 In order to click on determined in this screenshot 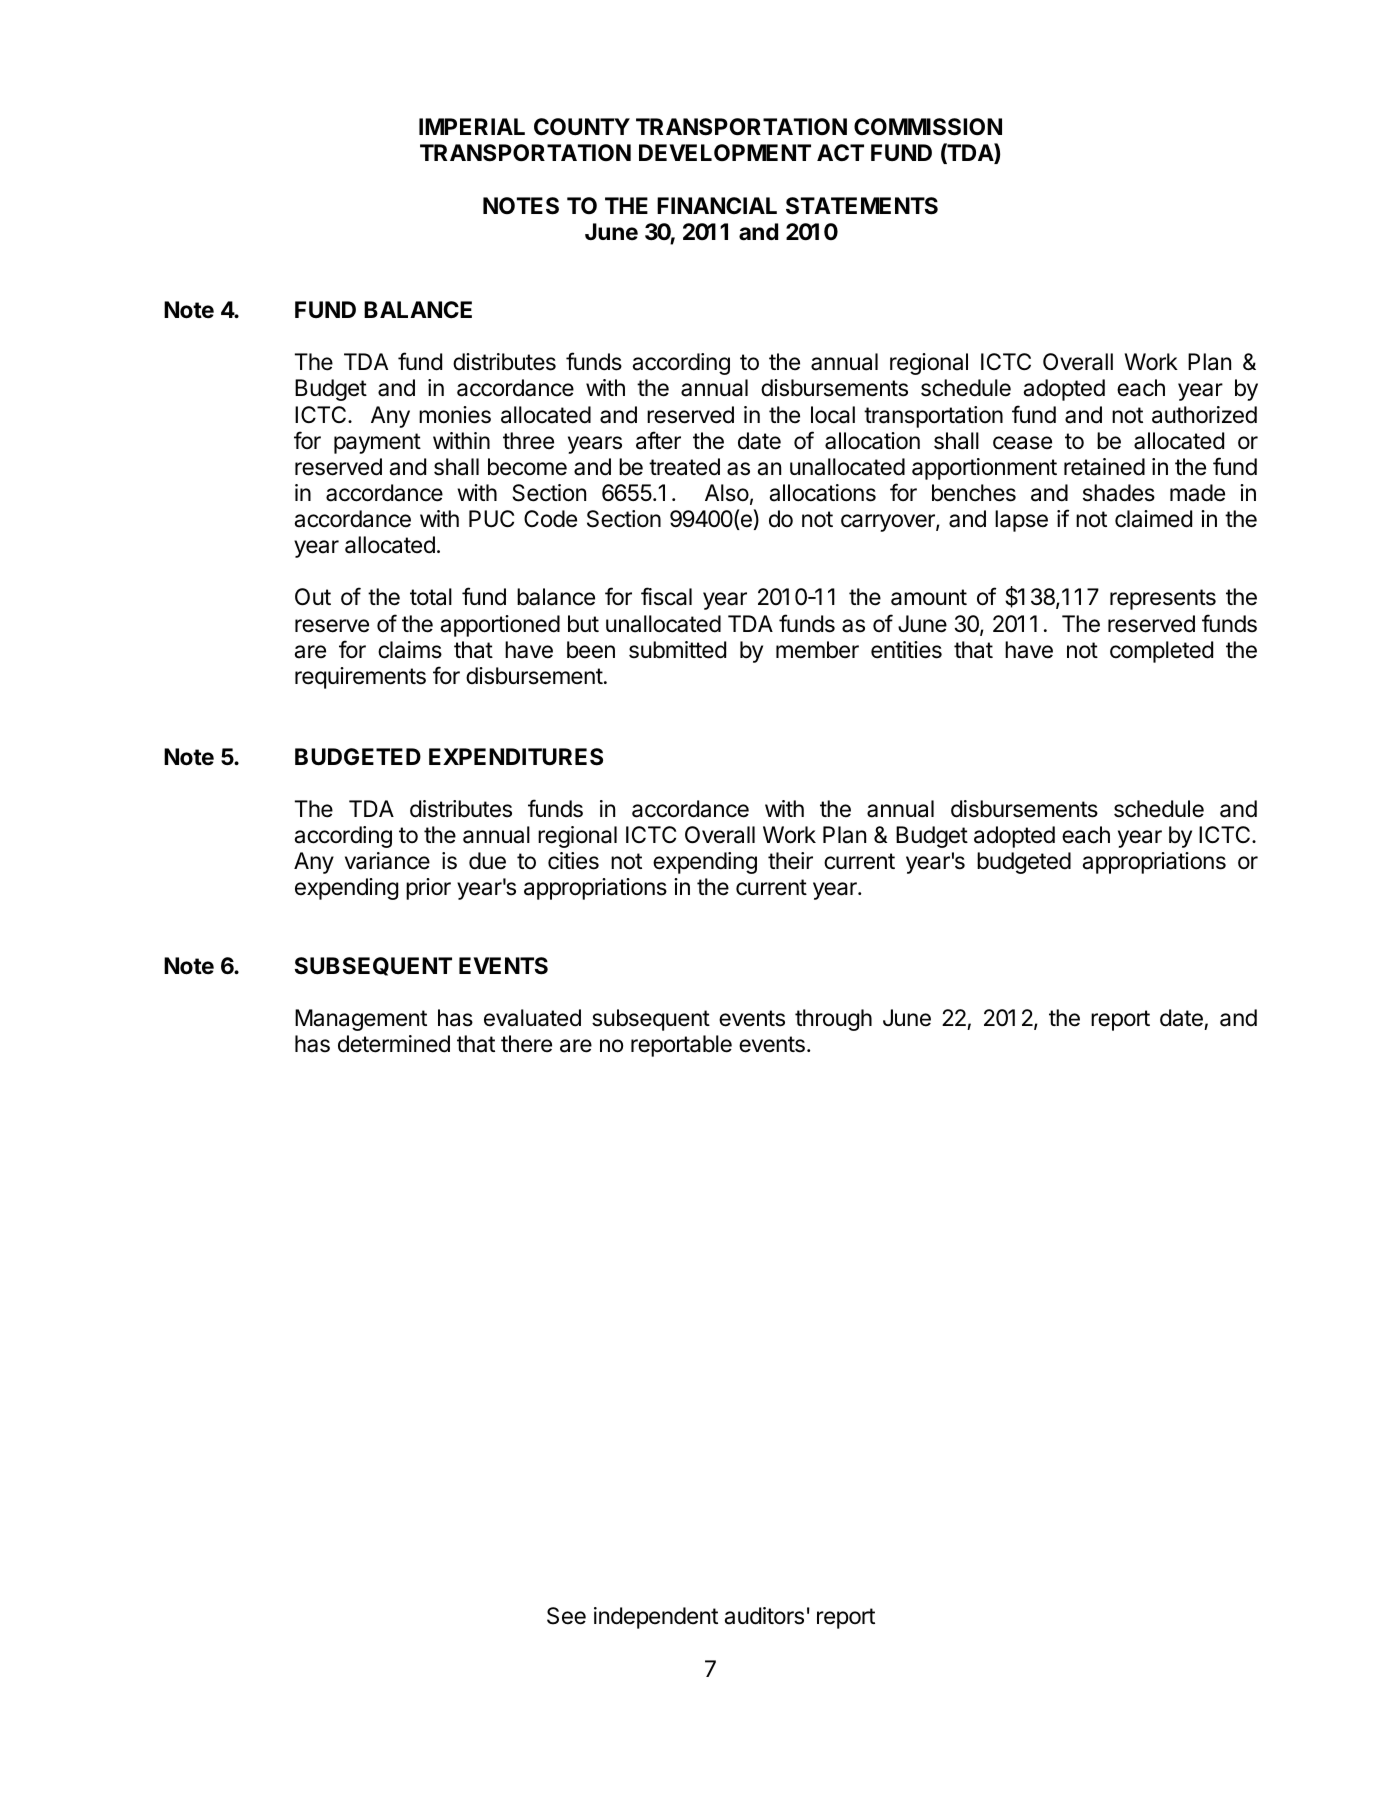, I will do `click(394, 1044)`.
